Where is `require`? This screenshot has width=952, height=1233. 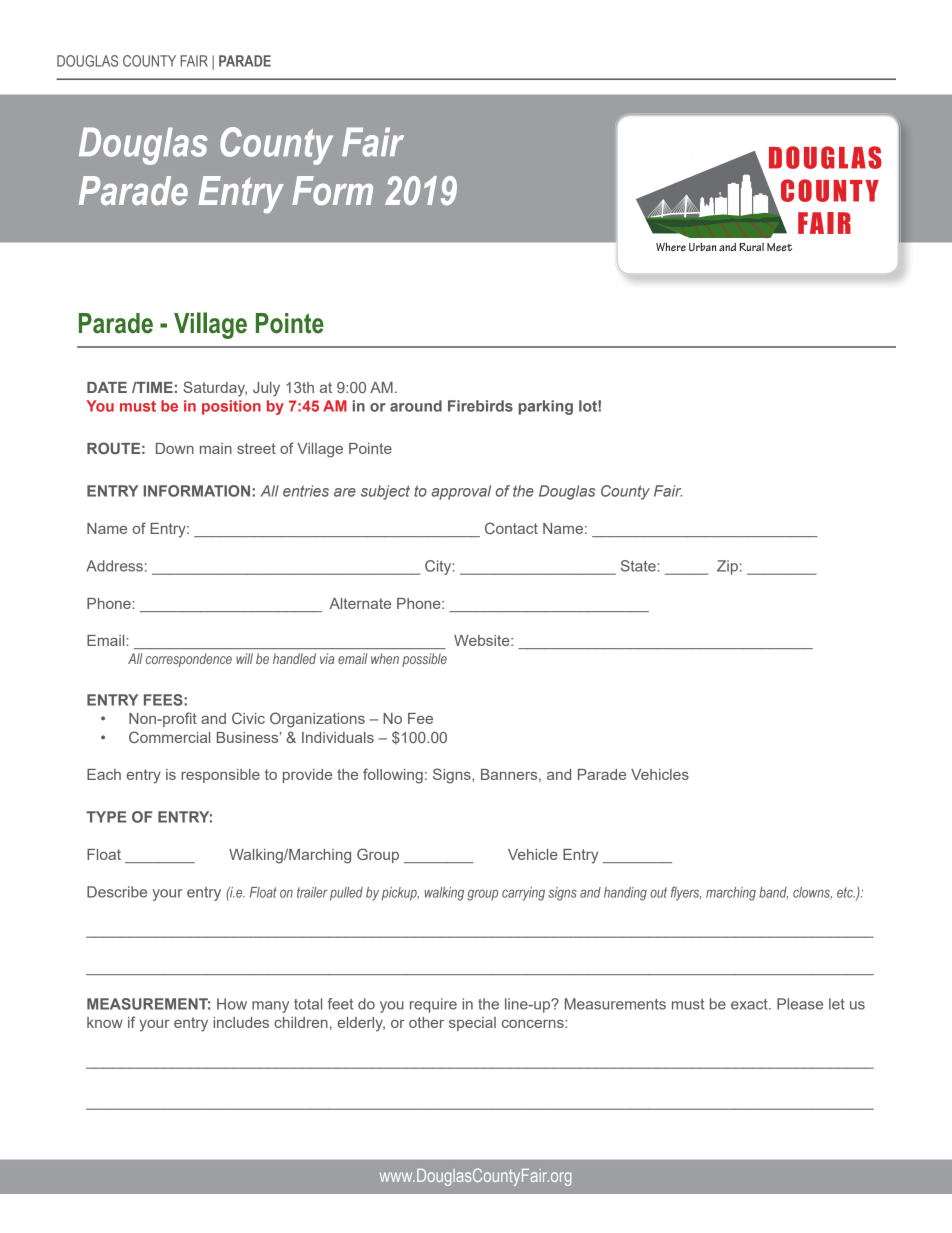 require is located at coordinates (433, 1005).
